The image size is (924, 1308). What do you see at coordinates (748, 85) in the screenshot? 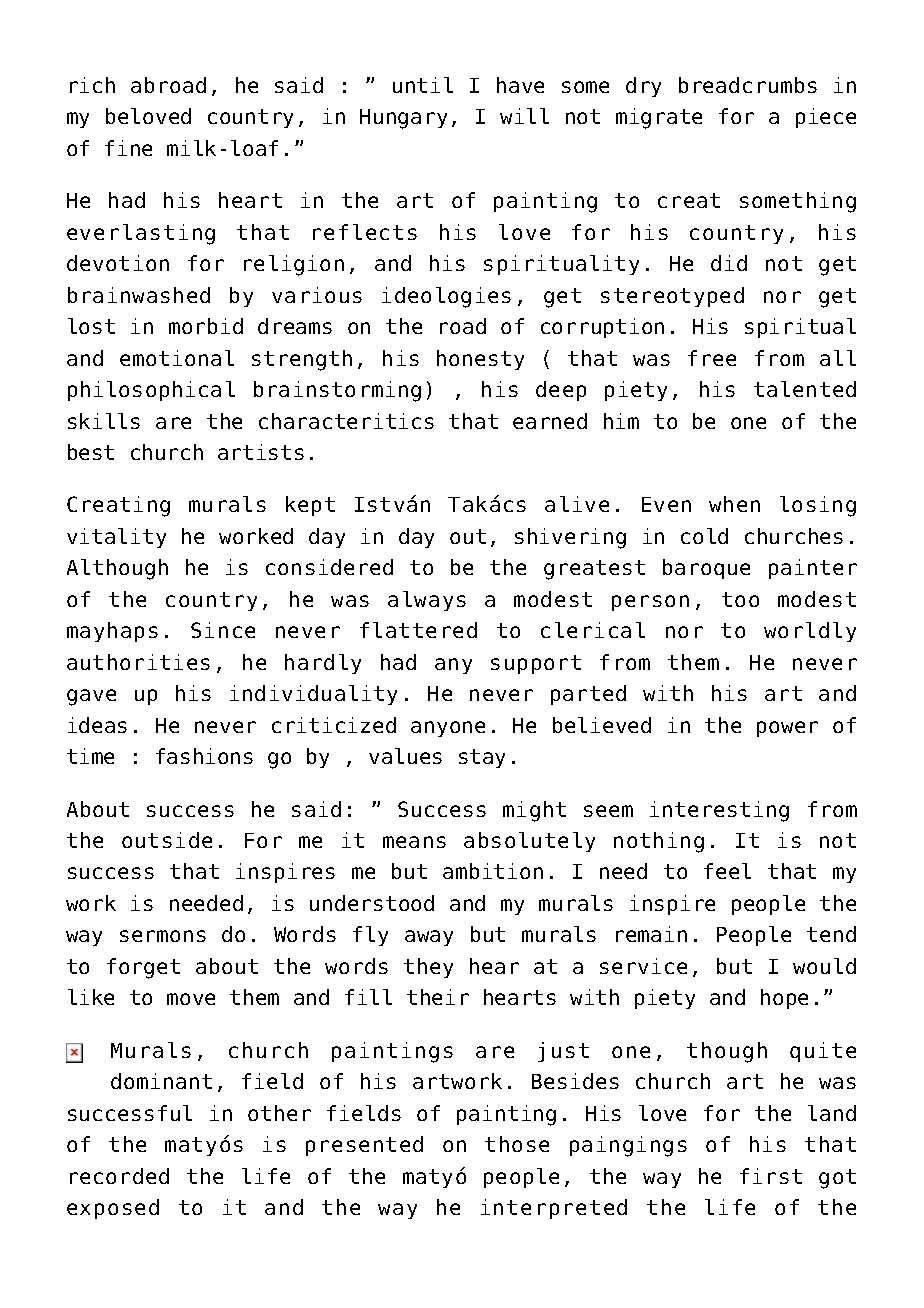
I see `breadcrumbs` at bounding box center [748, 85].
